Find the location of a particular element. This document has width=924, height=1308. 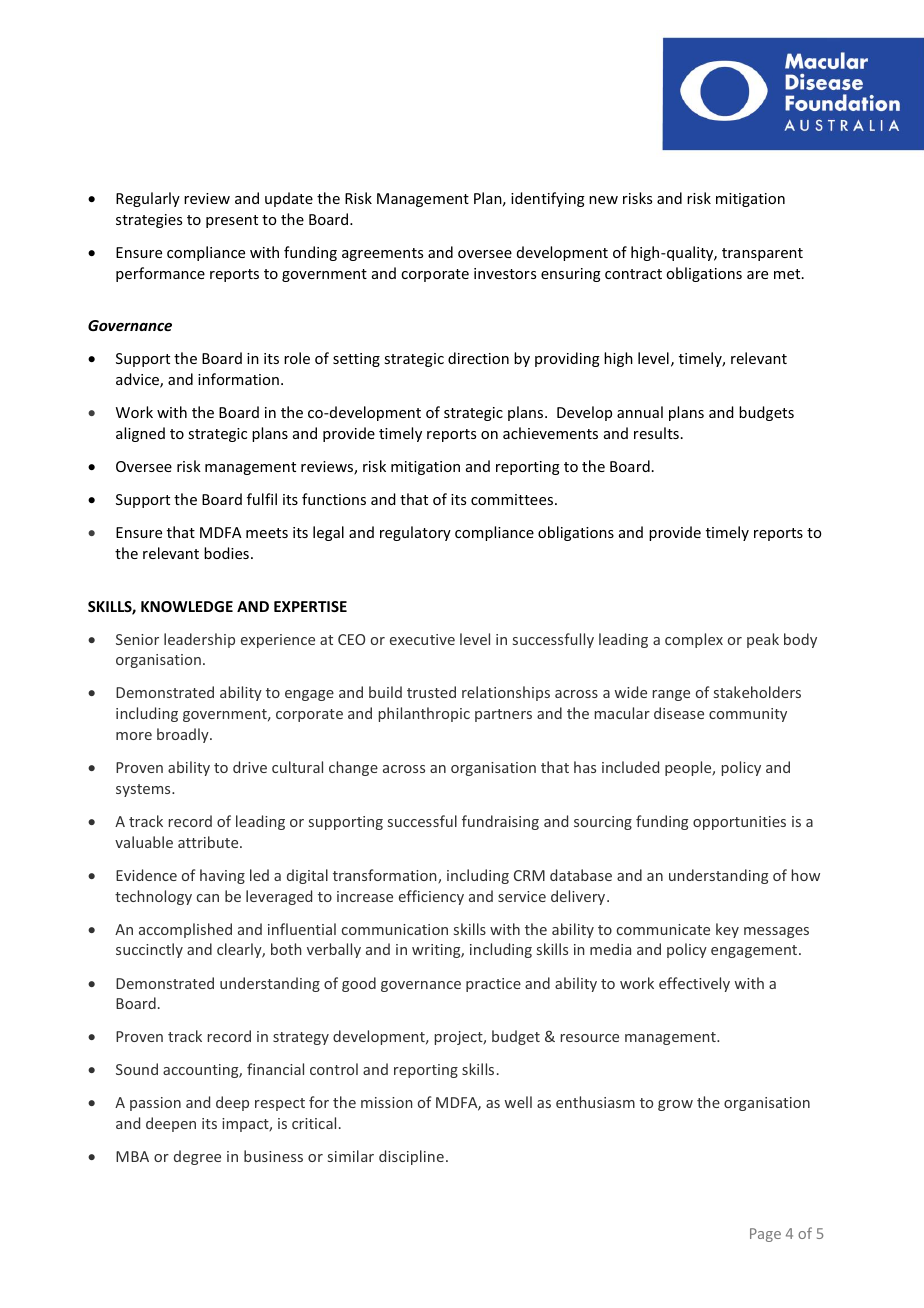

fundraising is located at coordinates (500, 822).
